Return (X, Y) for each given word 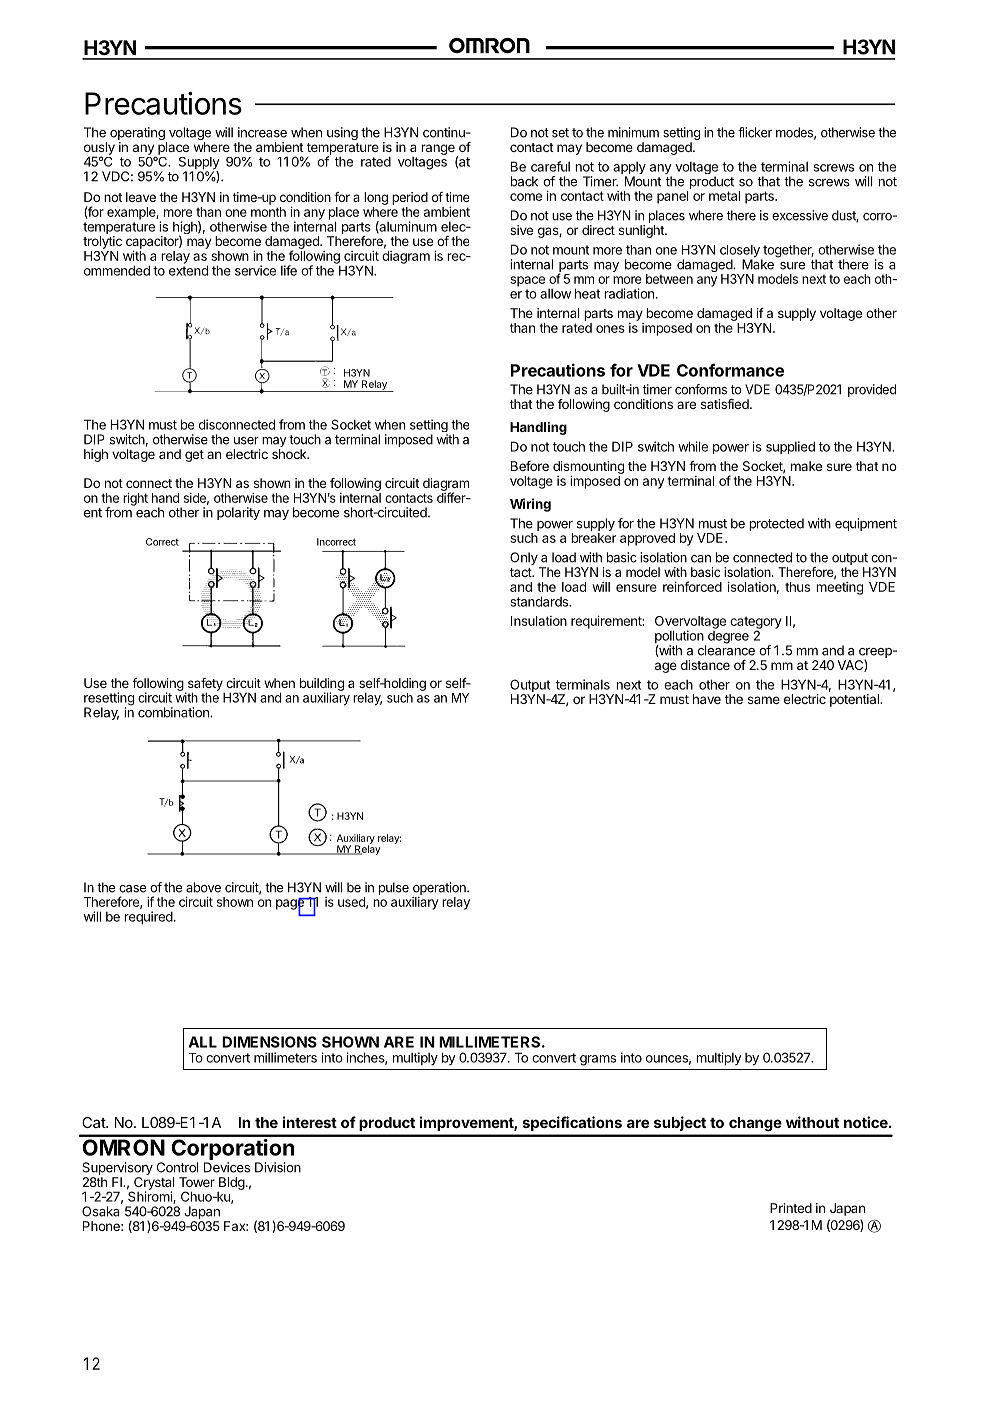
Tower (197, 1182)
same (764, 700)
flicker (755, 132)
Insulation (539, 621)
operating (138, 135)
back (524, 181)
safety (205, 685)
